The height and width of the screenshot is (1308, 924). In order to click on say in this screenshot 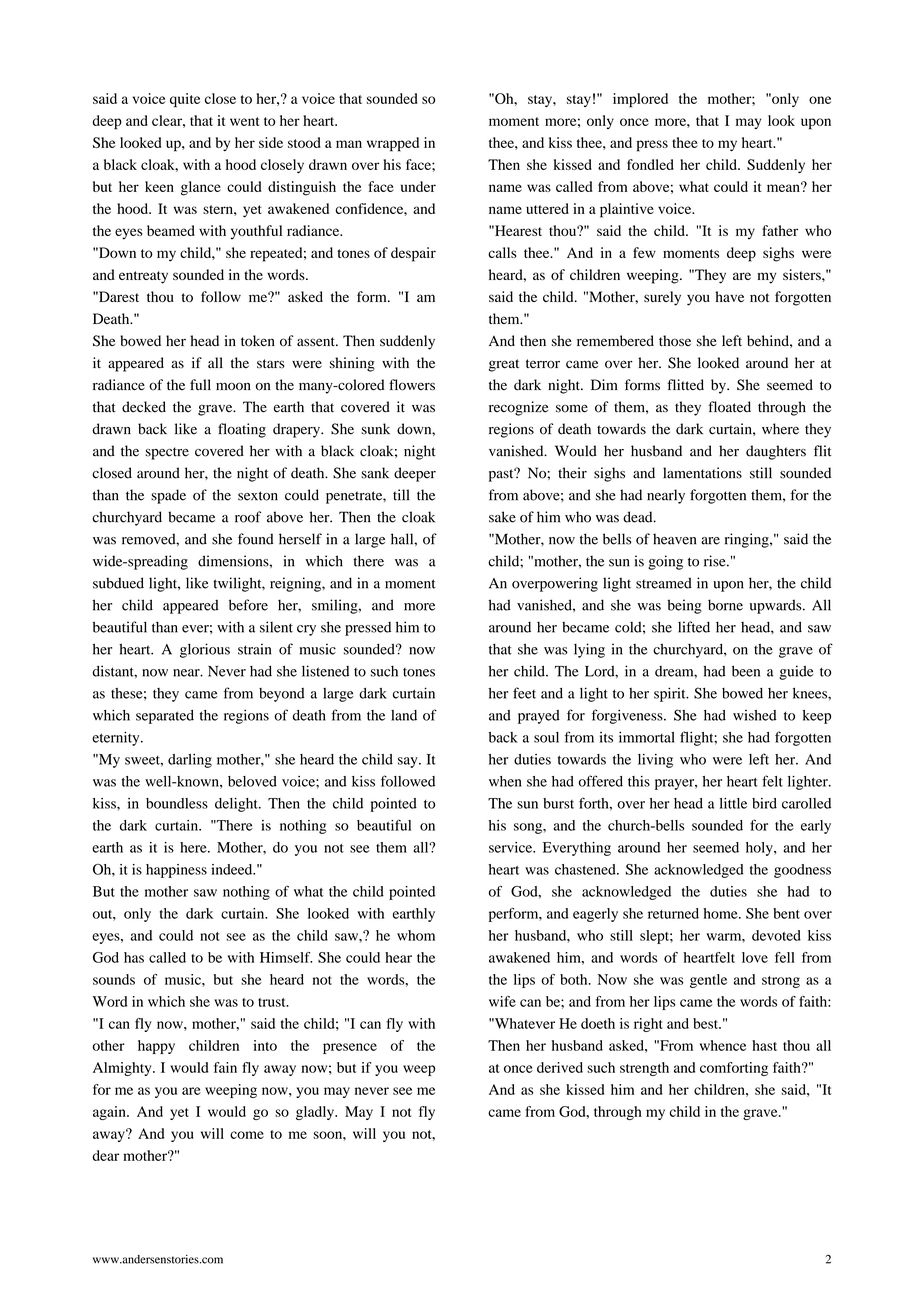, I will do `click(409, 762)`.
